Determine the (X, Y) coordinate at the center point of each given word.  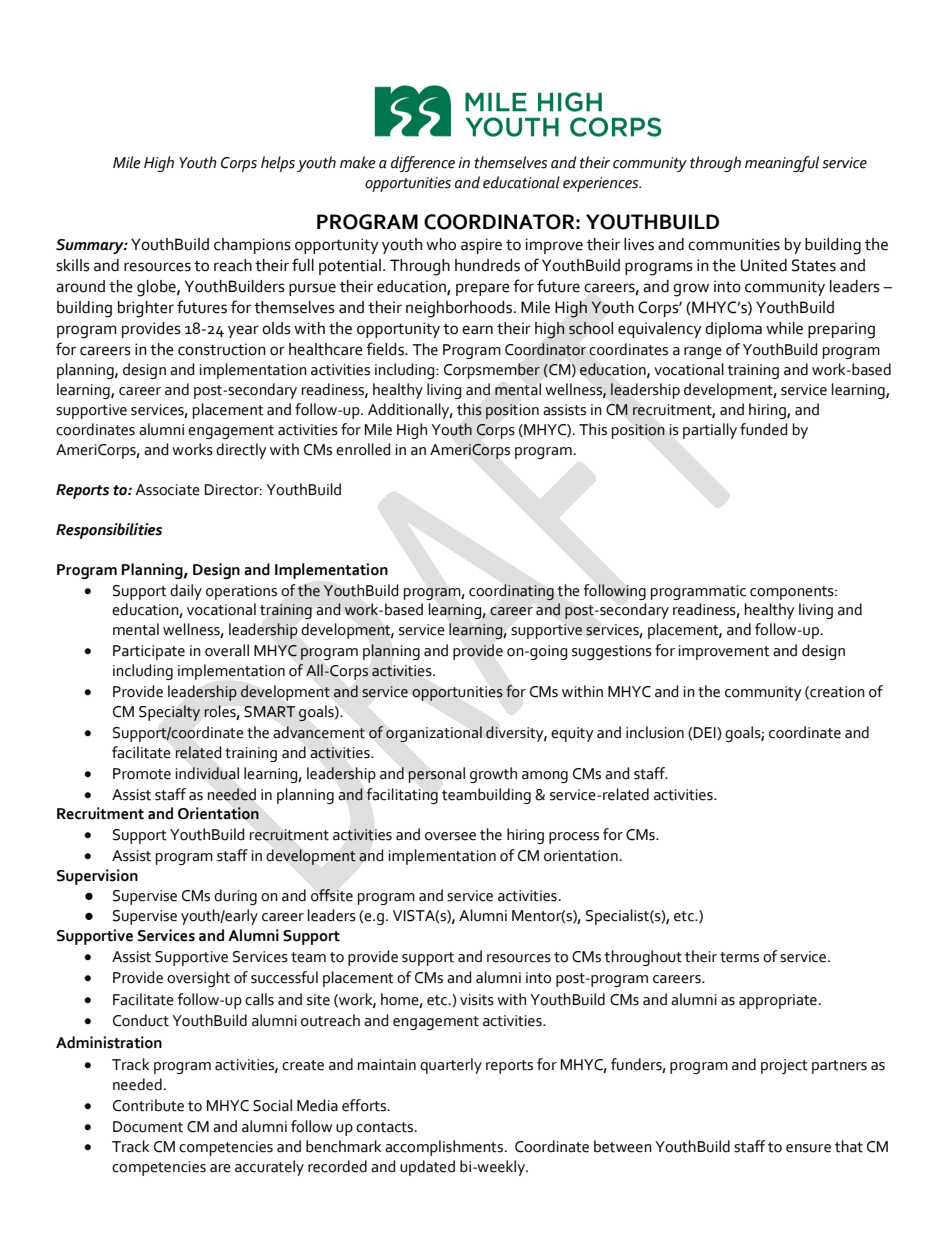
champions (252, 246)
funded (764, 429)
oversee (450, 836)
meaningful (782, 164)
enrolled (363, 449)
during (235, 897)
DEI (706, 733)
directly (241, 451)
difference (423, 164)
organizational (434, 734)
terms (739, 957)
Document (148, 1127)
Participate (149, 652)
